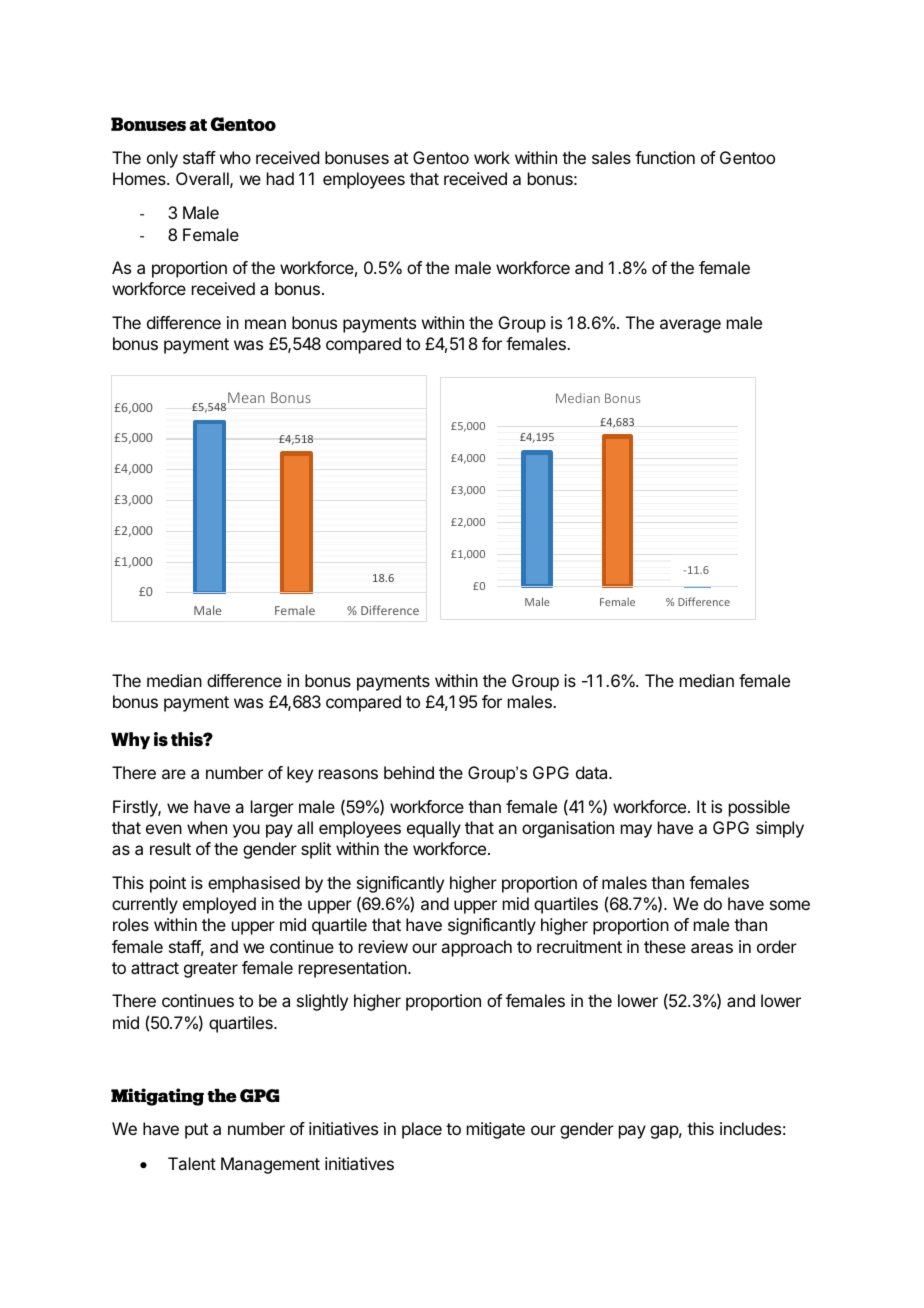  What do you see at coordinates (196, 1131) in the document?
I see `put` at bounding box center [196, 1131].
